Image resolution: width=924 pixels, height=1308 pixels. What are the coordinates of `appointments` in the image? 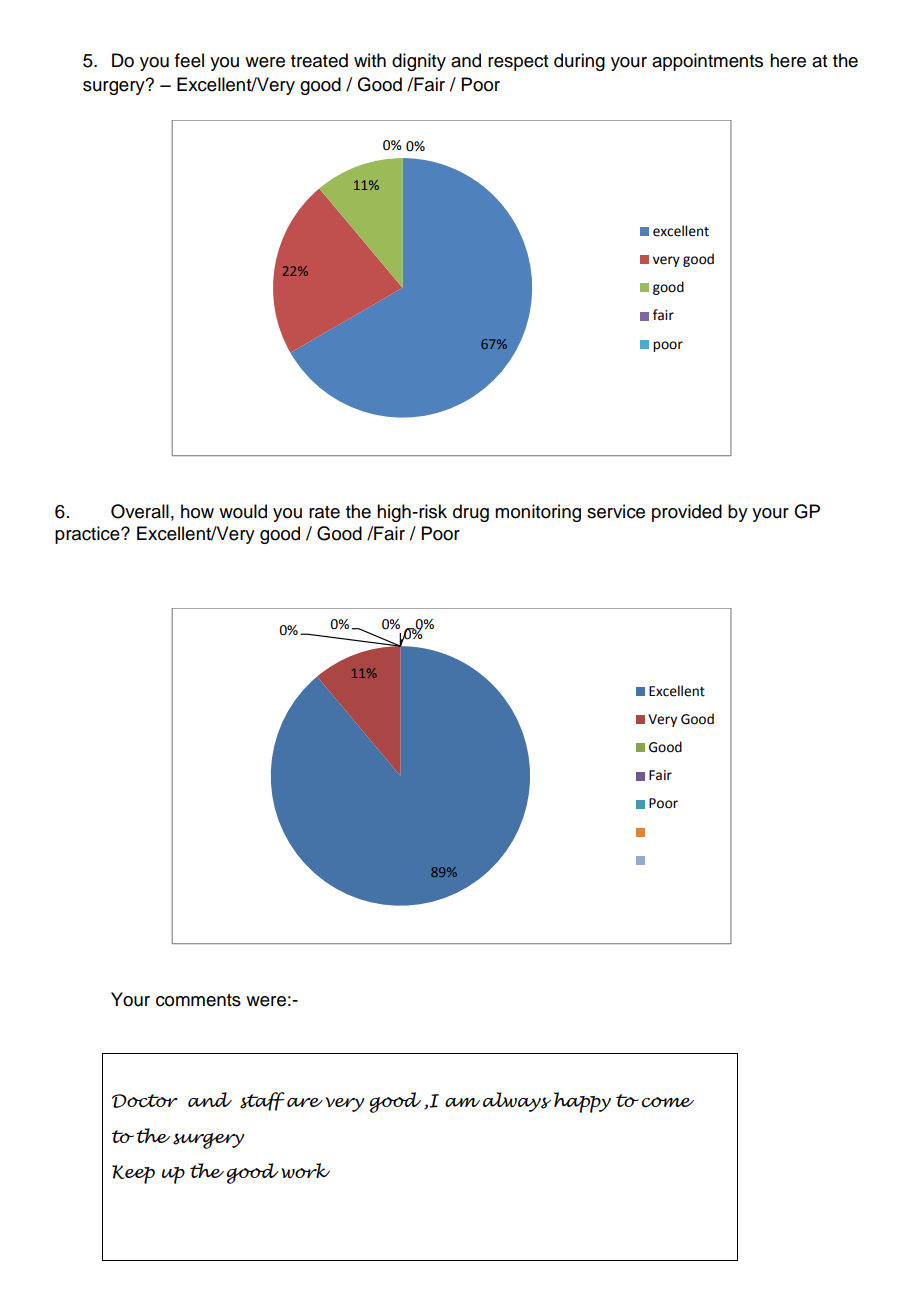 It's located at (707, 62).
